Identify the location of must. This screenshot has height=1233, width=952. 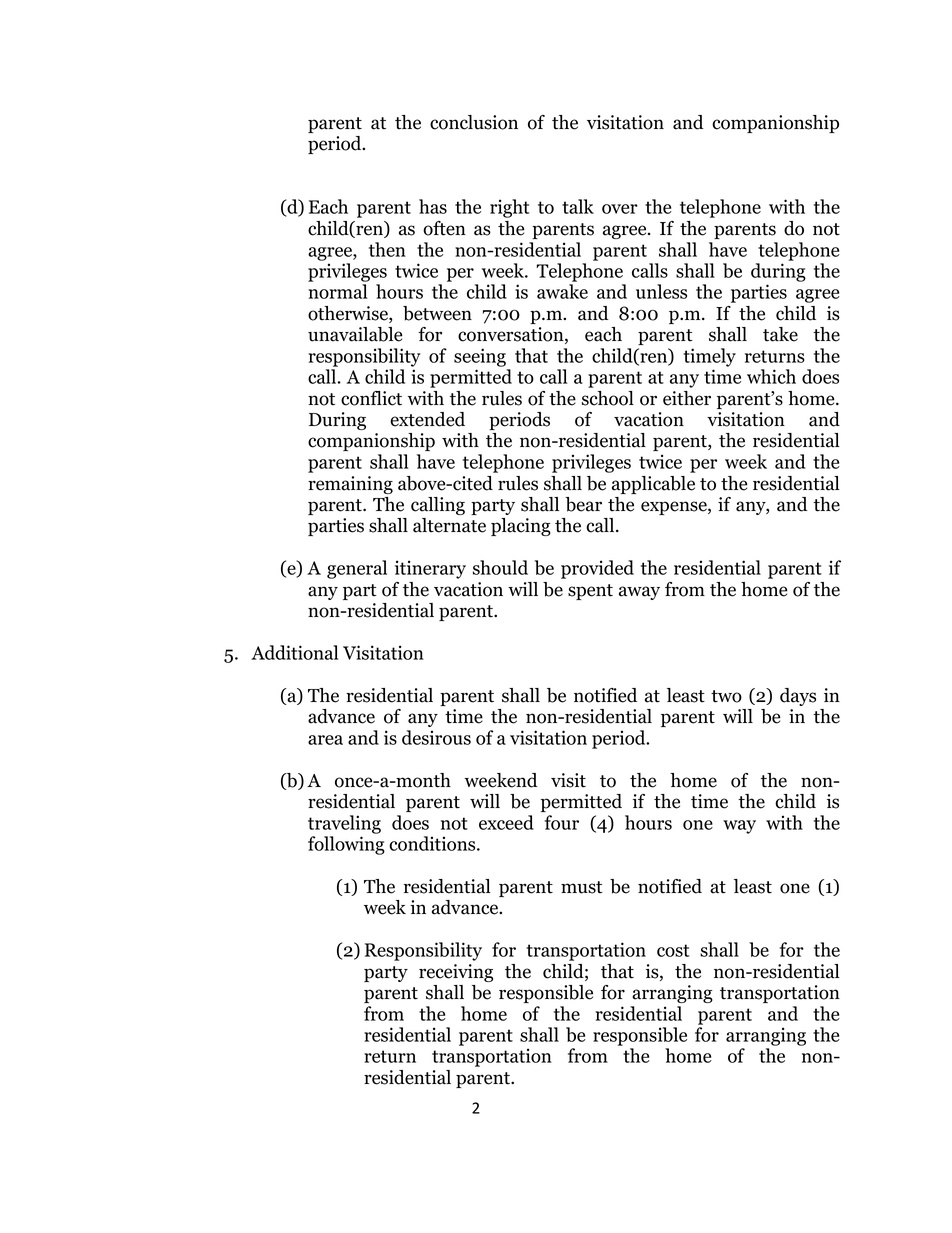
(582, 887).
